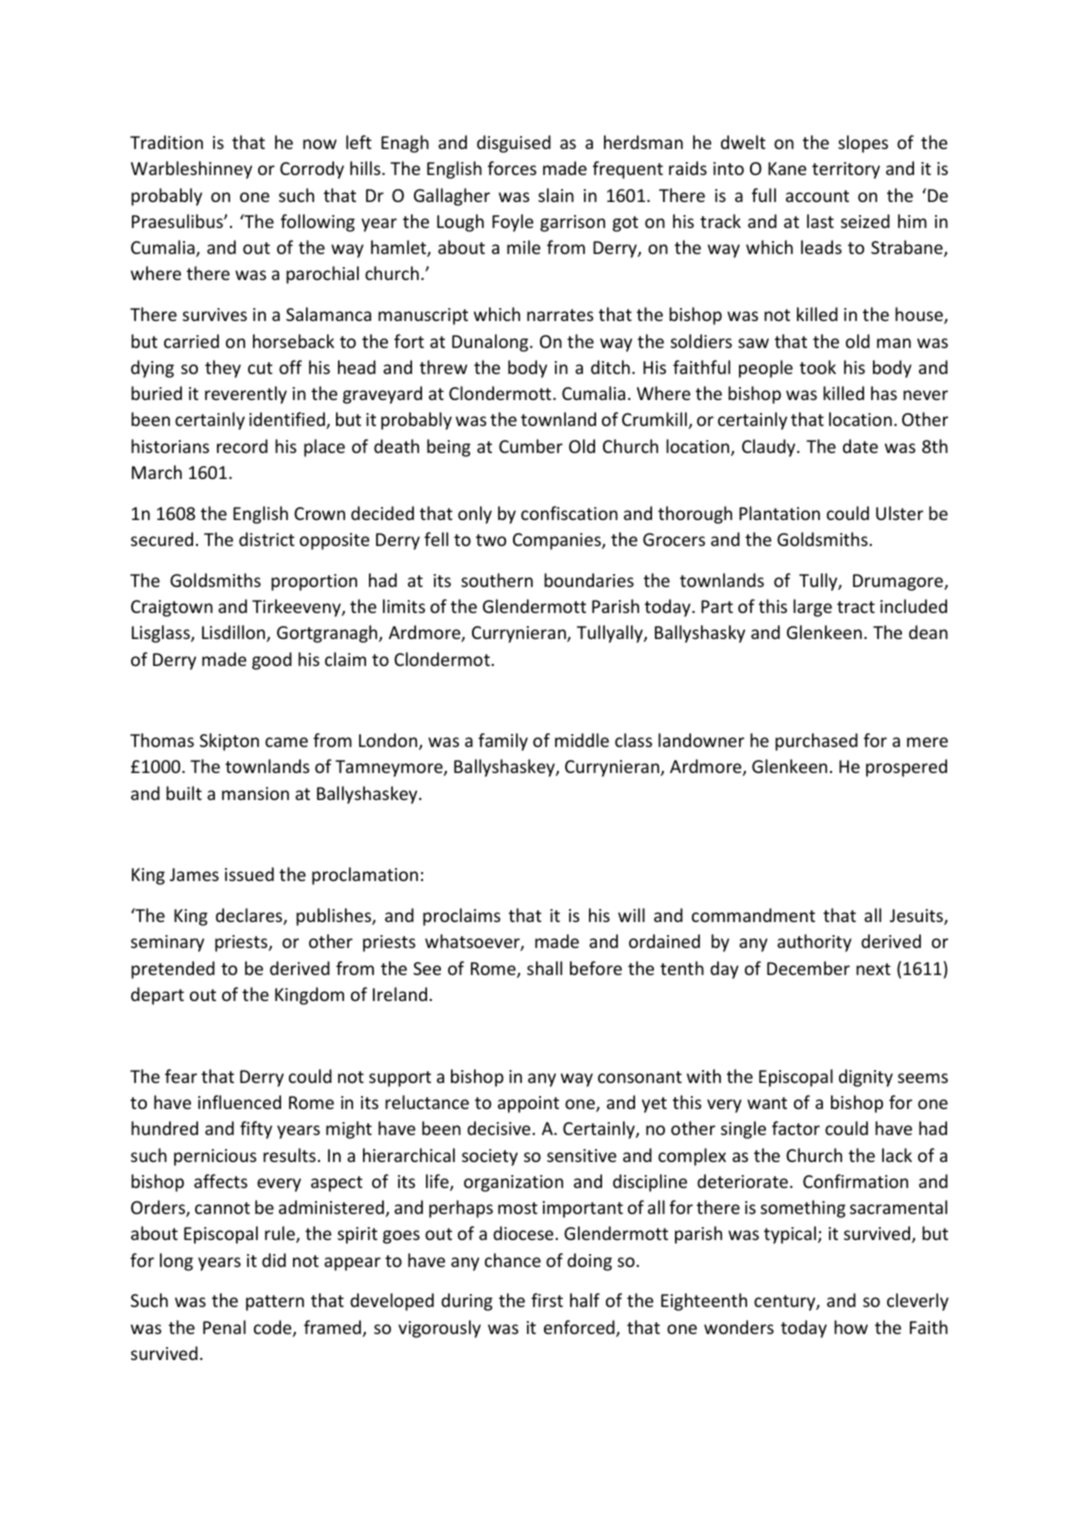 The width and height of the screenshot is (1079, 1527). I want to click on territory, so click(846, 170).
